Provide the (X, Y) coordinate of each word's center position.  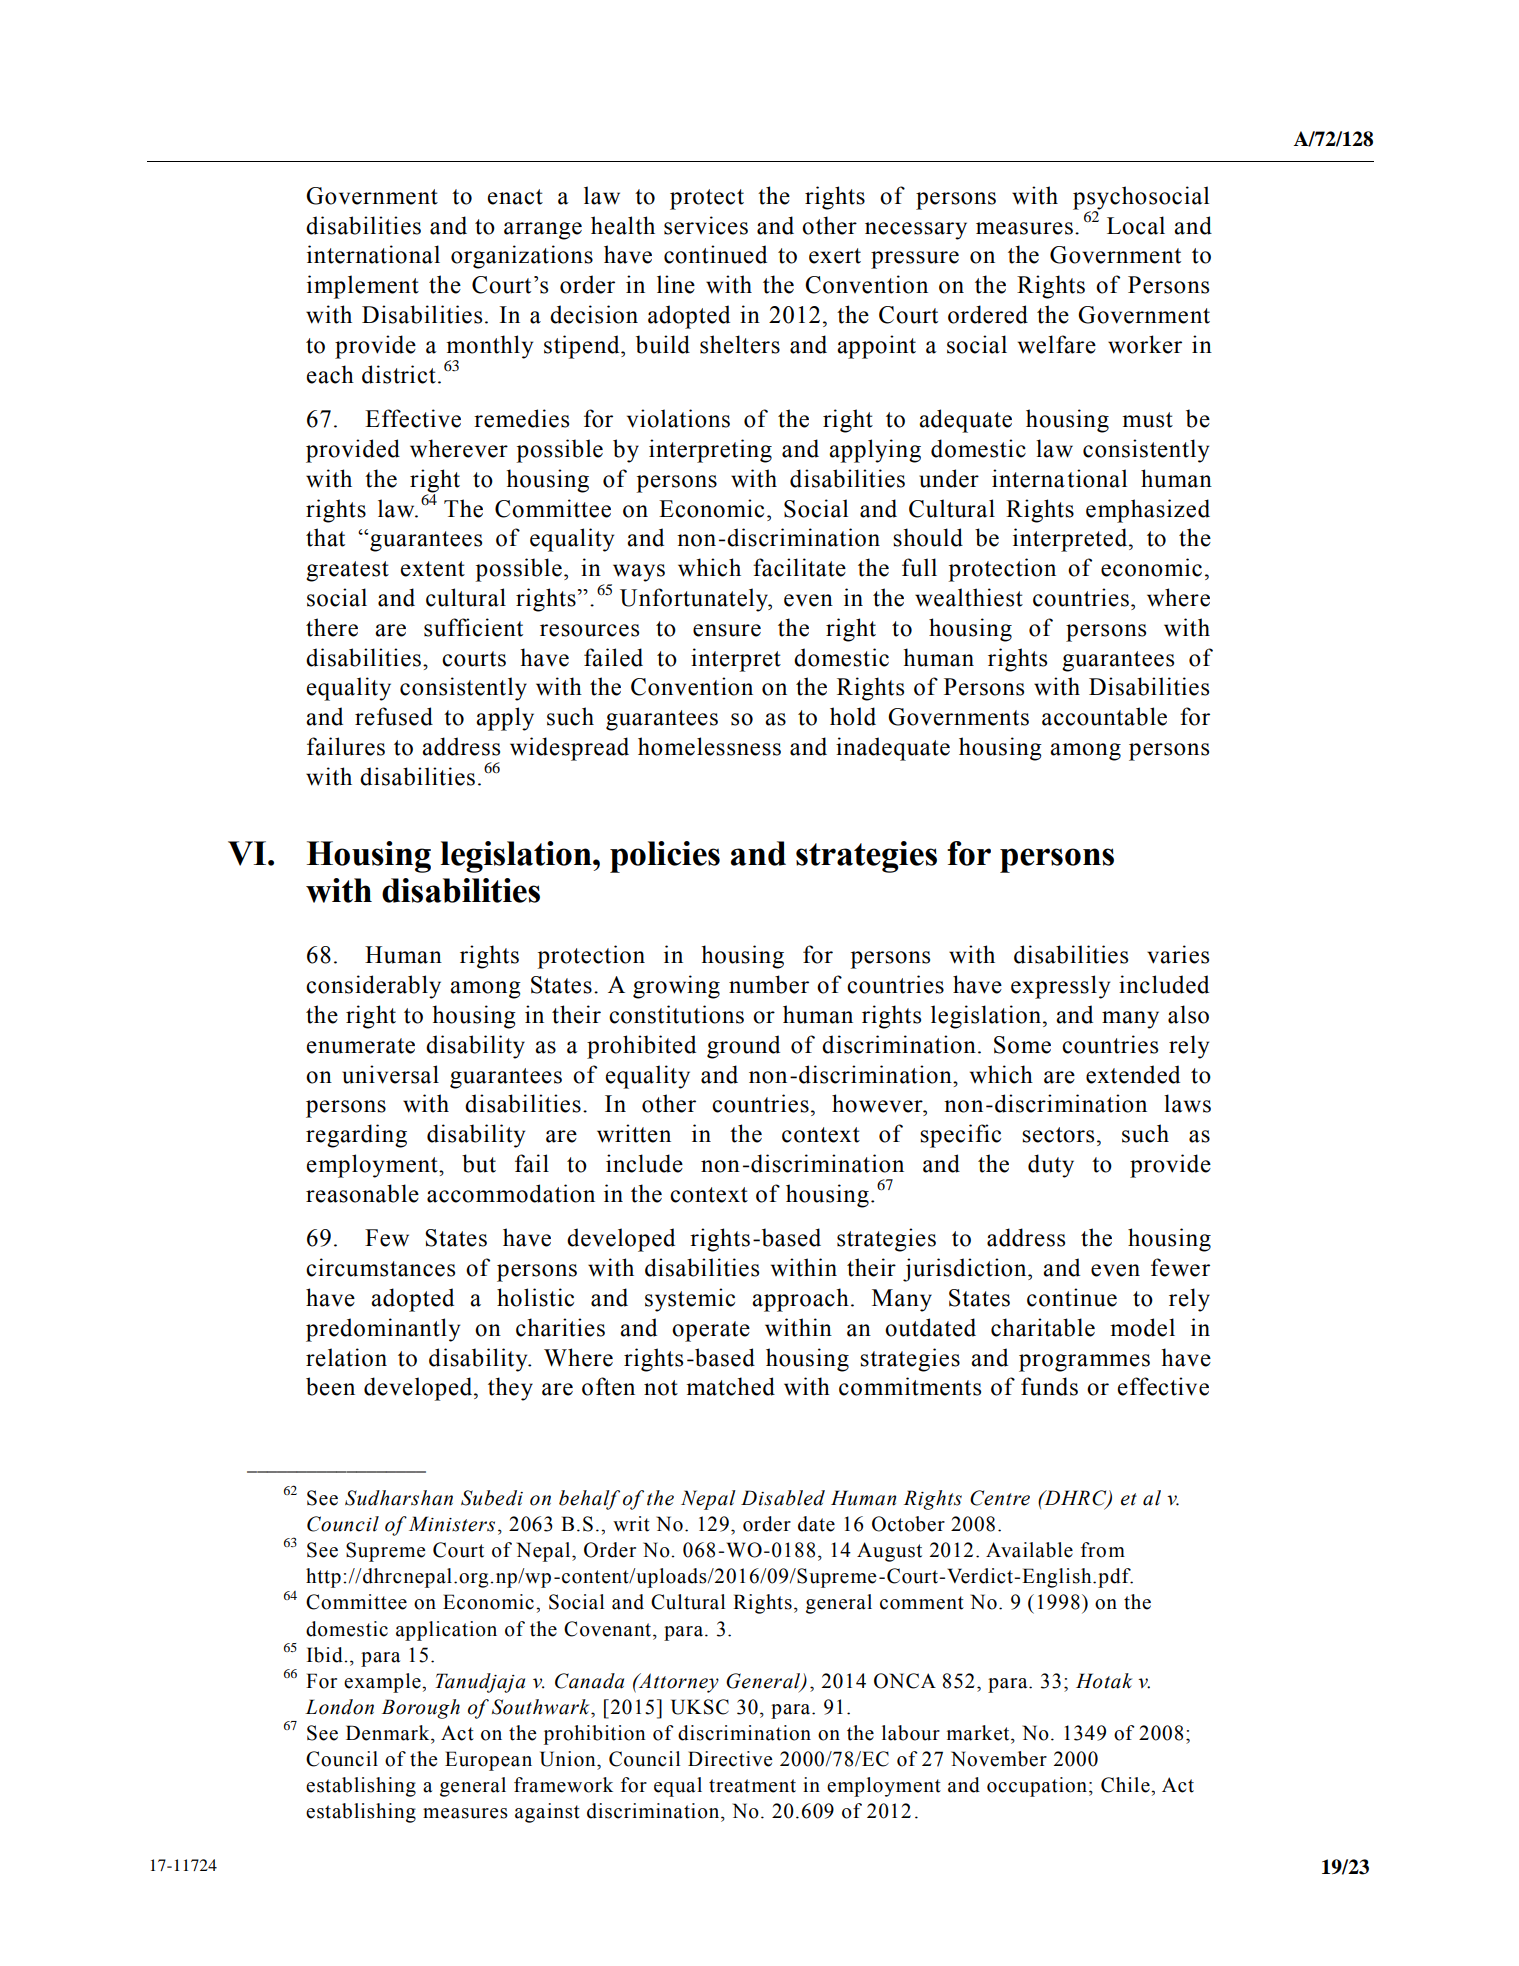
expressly (1060, 987)
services (706, 225)
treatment (752, 1786)
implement (363, 287)
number (769, 984)
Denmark (389, 1733)
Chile (1126, 1785)
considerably (373, 987)
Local (1136, 225)
